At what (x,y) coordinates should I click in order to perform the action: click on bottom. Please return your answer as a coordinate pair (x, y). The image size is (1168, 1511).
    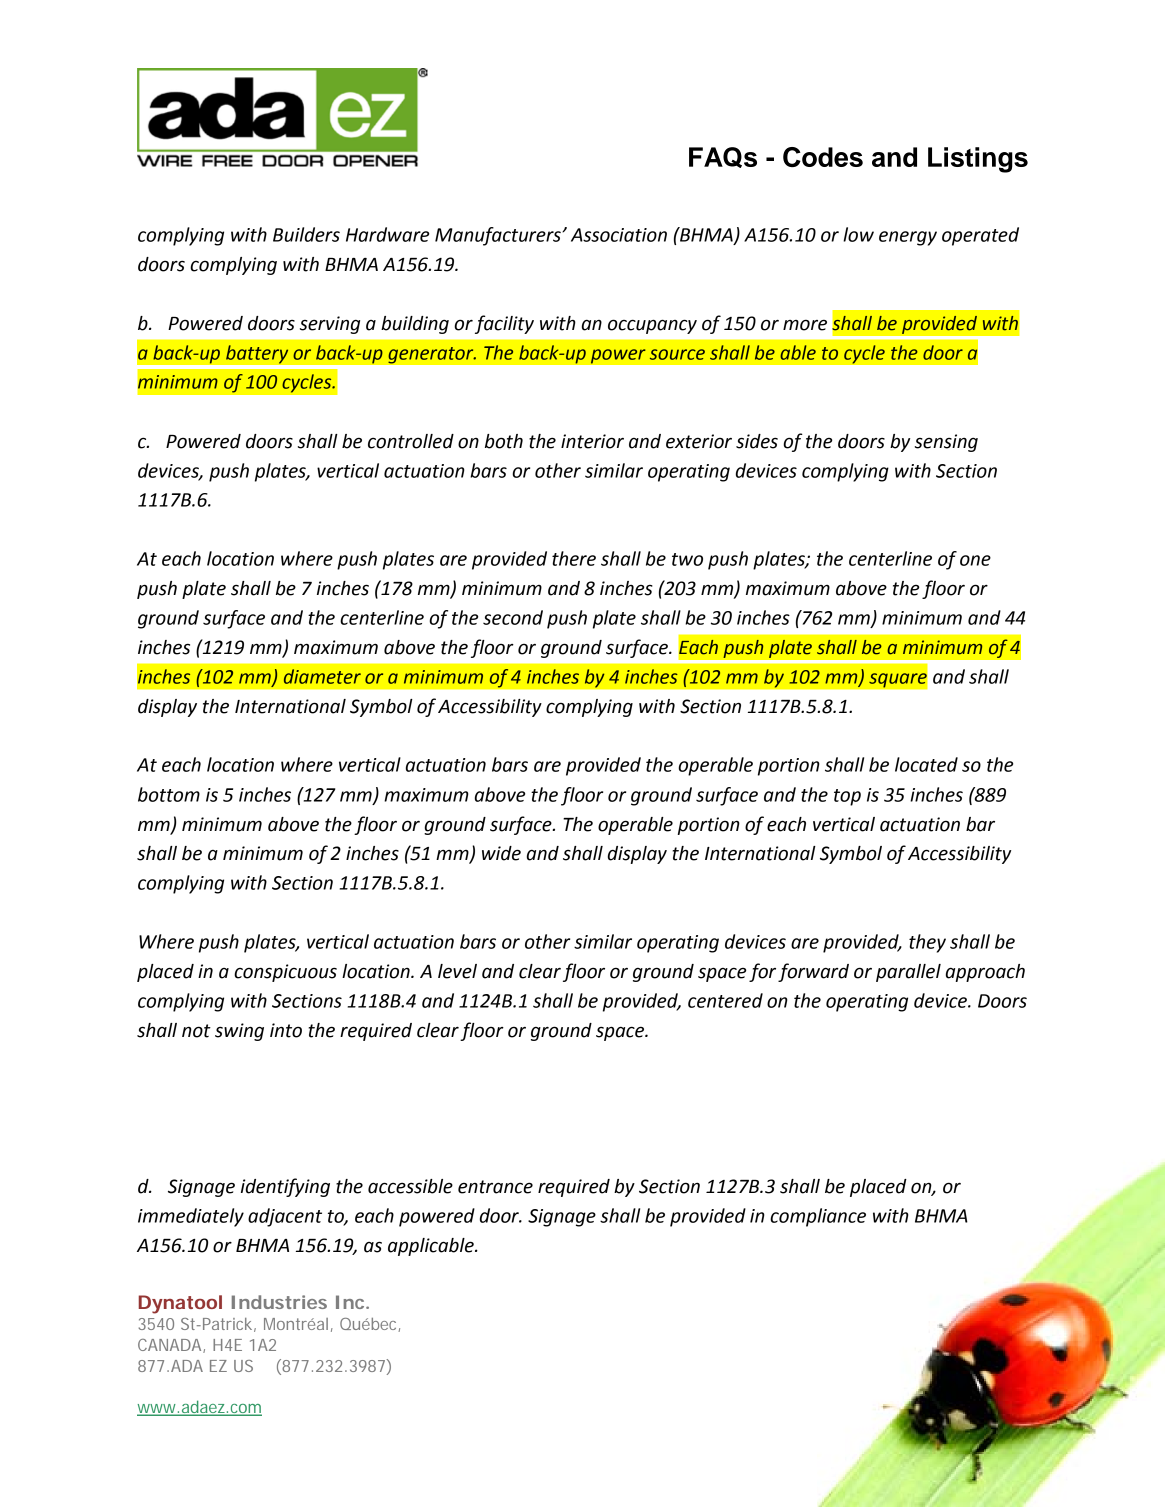
    Looking at the image, I should click on (169, 794).
